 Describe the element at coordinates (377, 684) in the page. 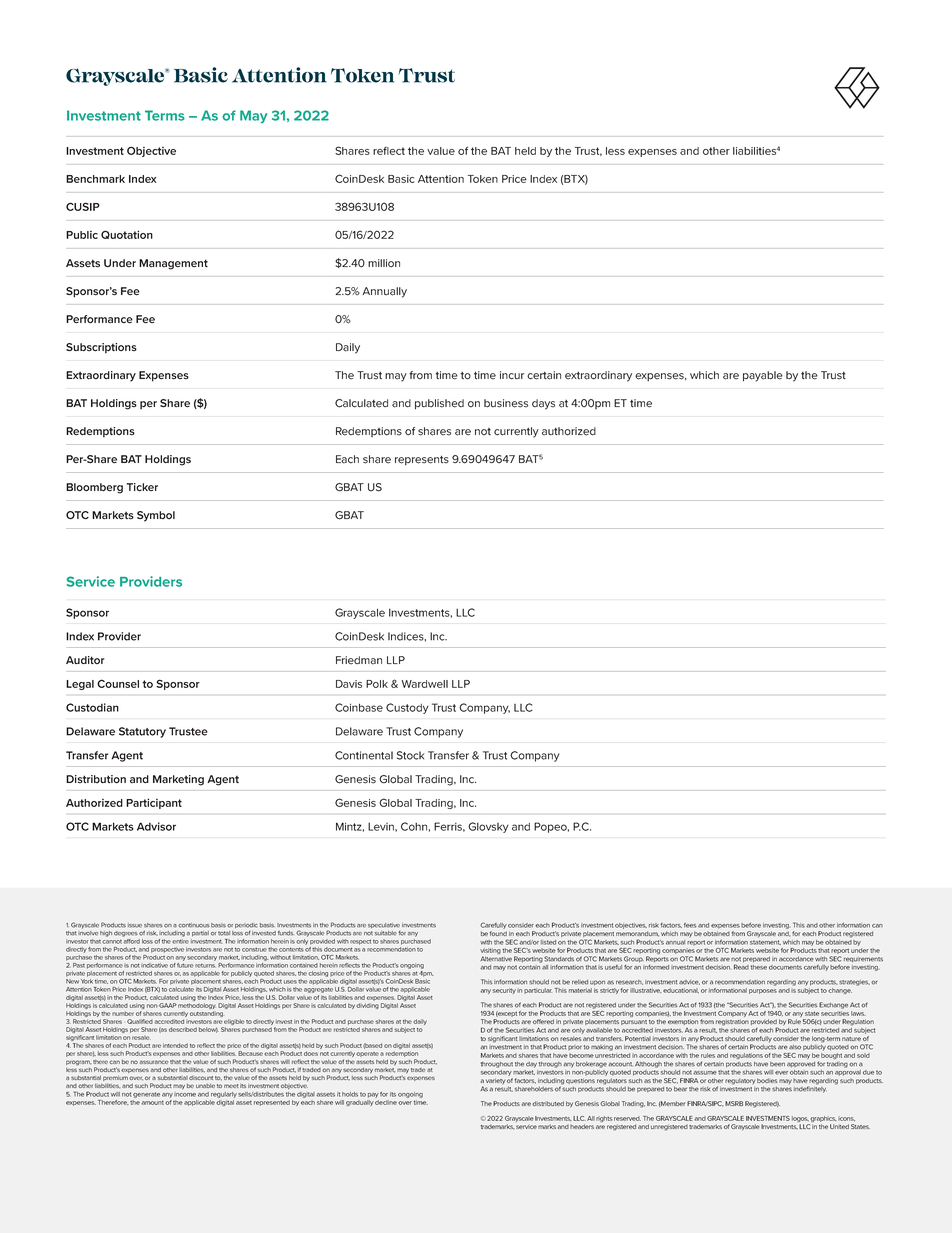

I see `Polk` at that location.
